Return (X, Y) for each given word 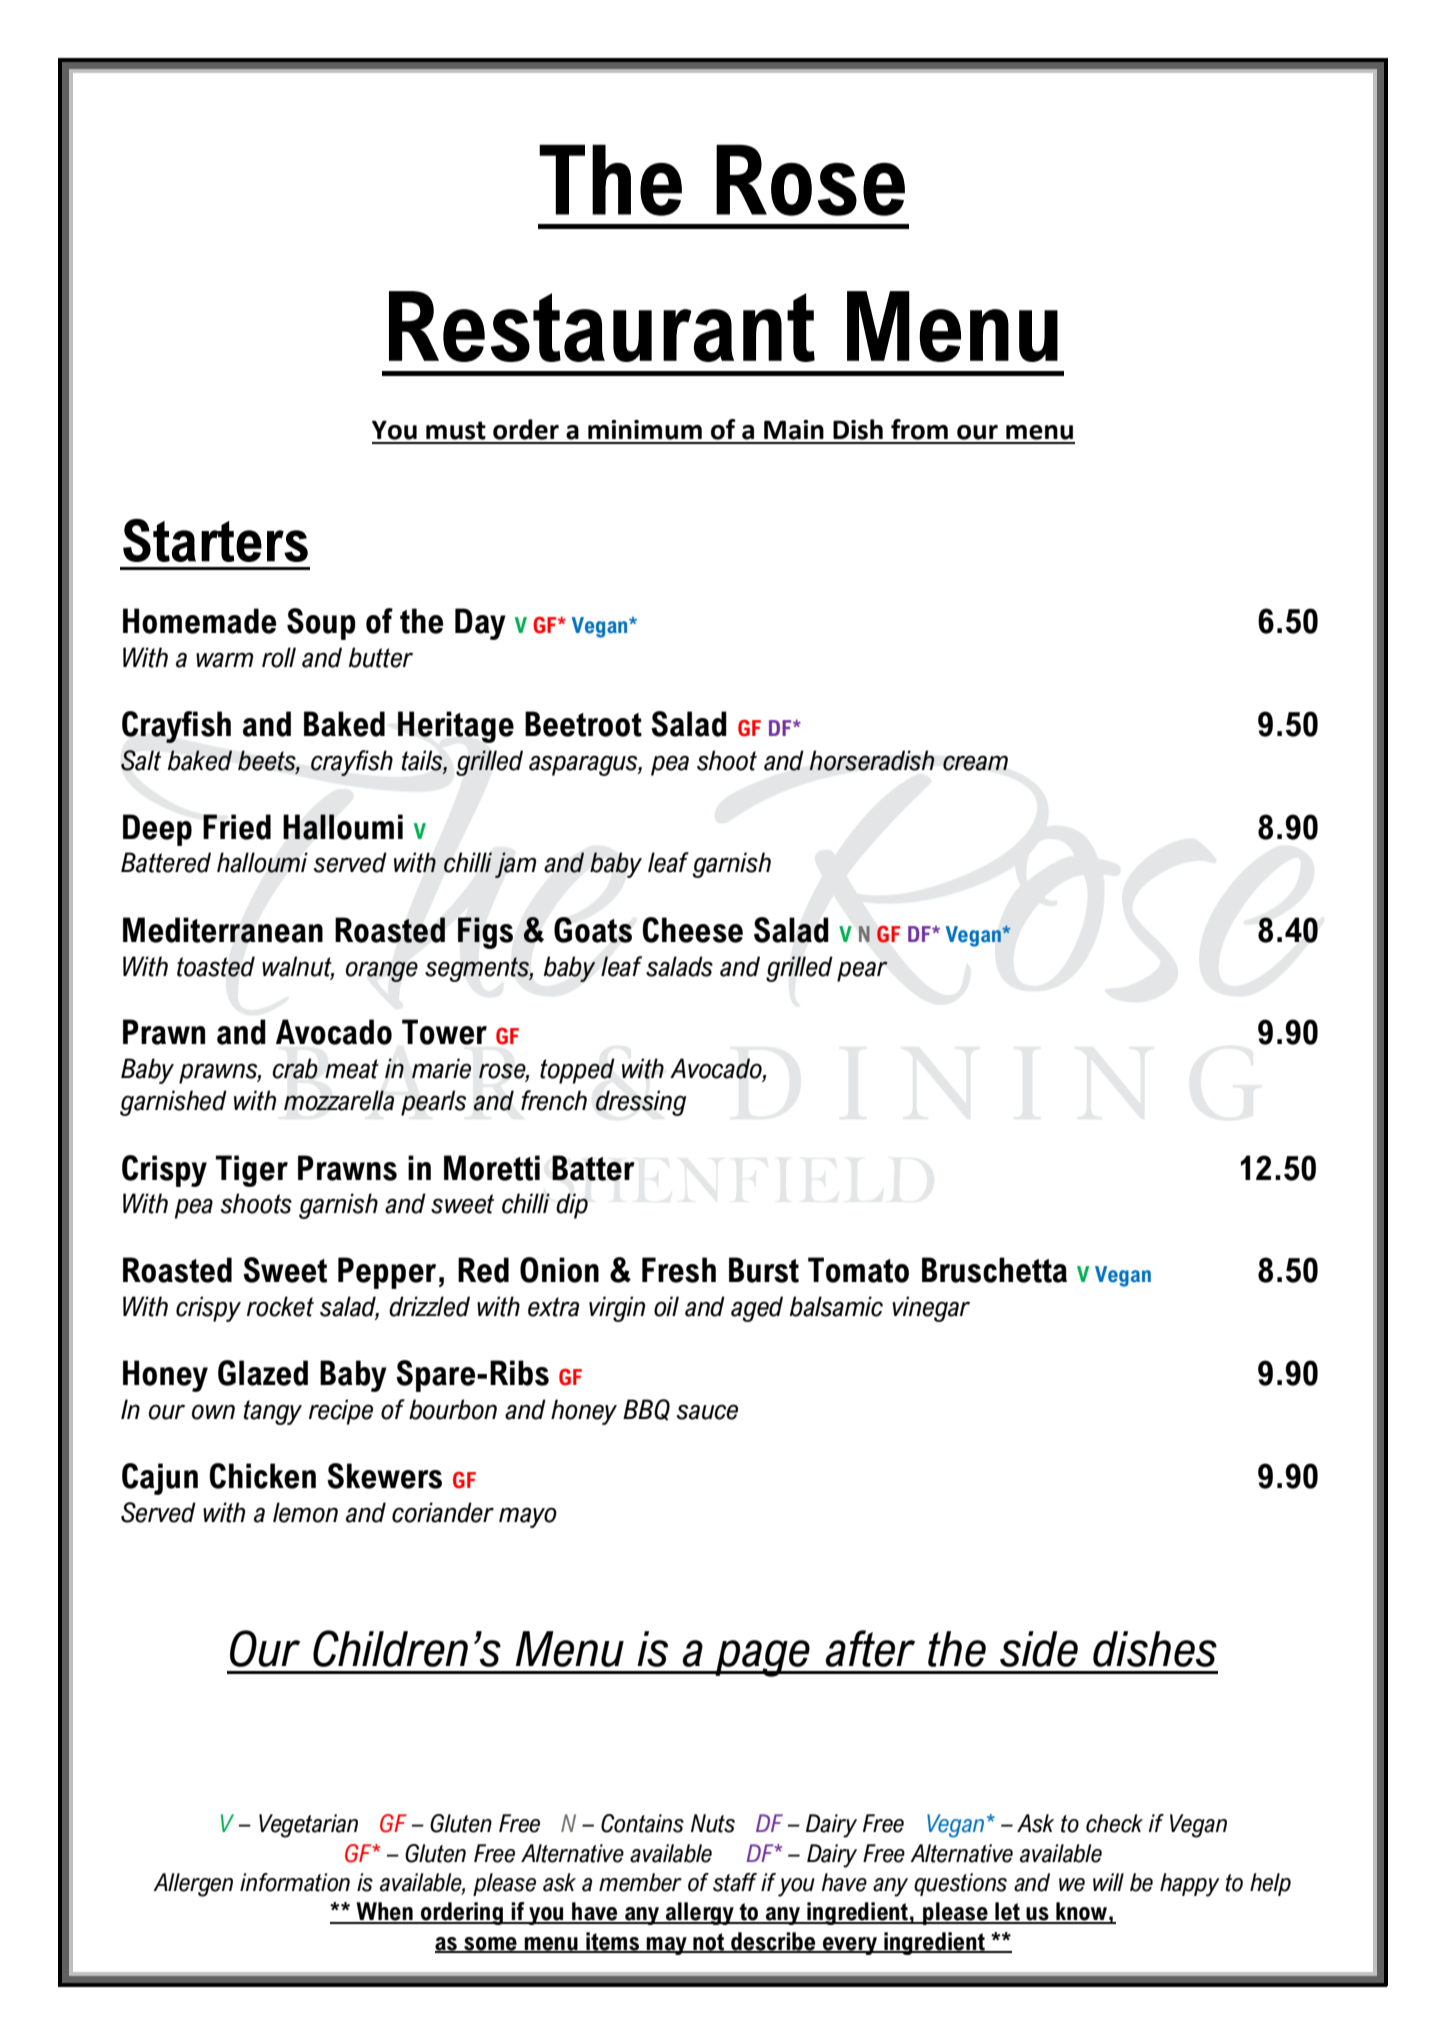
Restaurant (602, 326)
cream (975, 763)
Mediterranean (223, 930)
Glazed (263, 1373)
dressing (641, 1103)
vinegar (931, 1309)
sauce (707, 1412)
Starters (215, 540)
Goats (593, 930)
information (295, 1882)
